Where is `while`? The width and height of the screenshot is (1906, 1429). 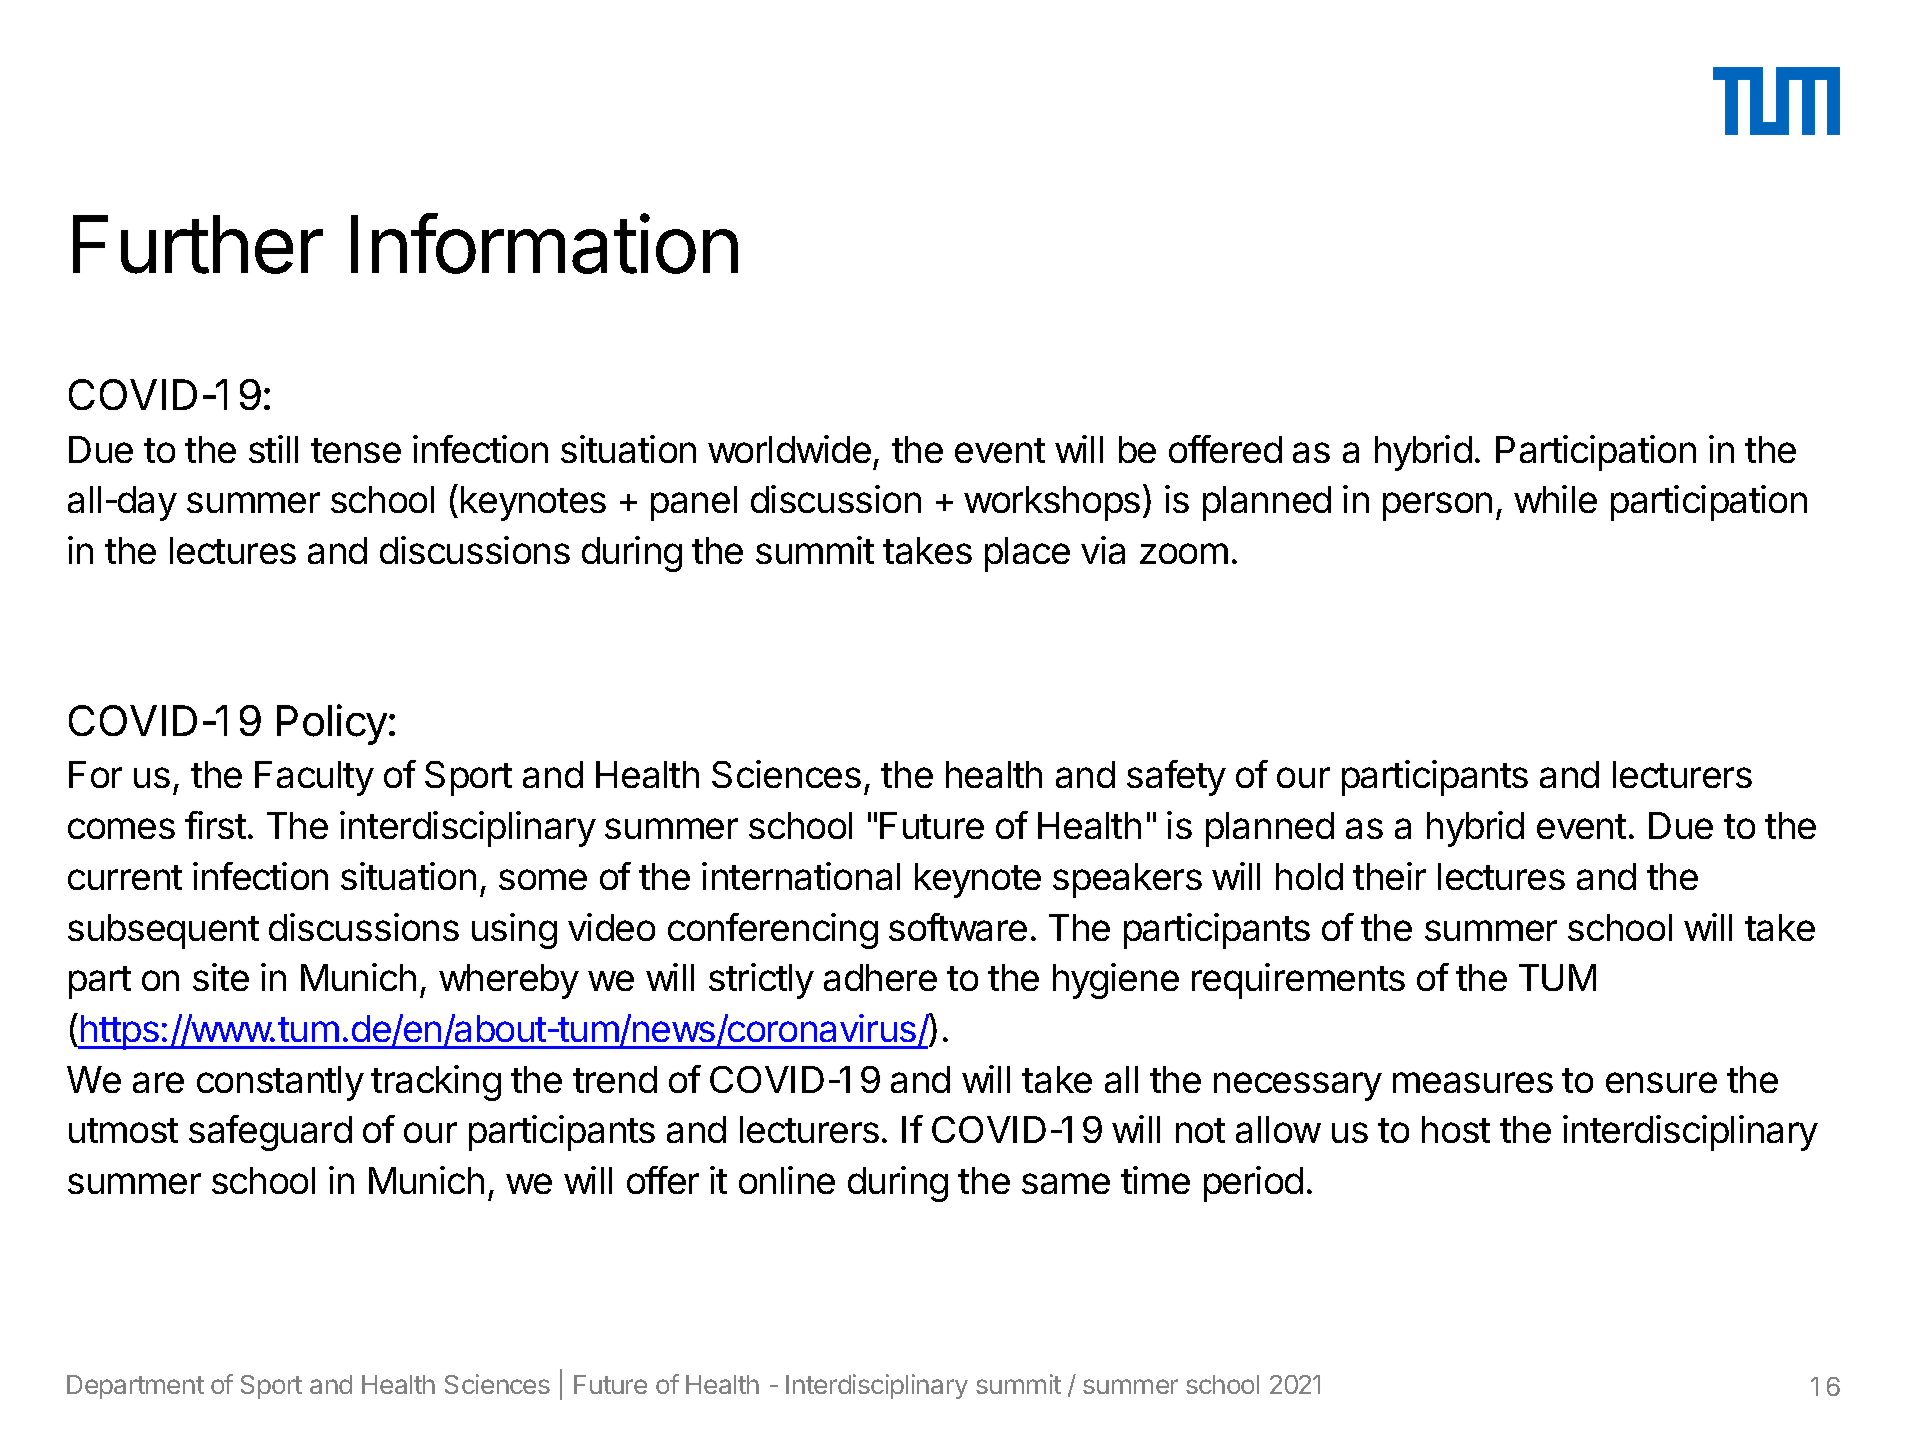 while is located at coordinates (1555, 499).
